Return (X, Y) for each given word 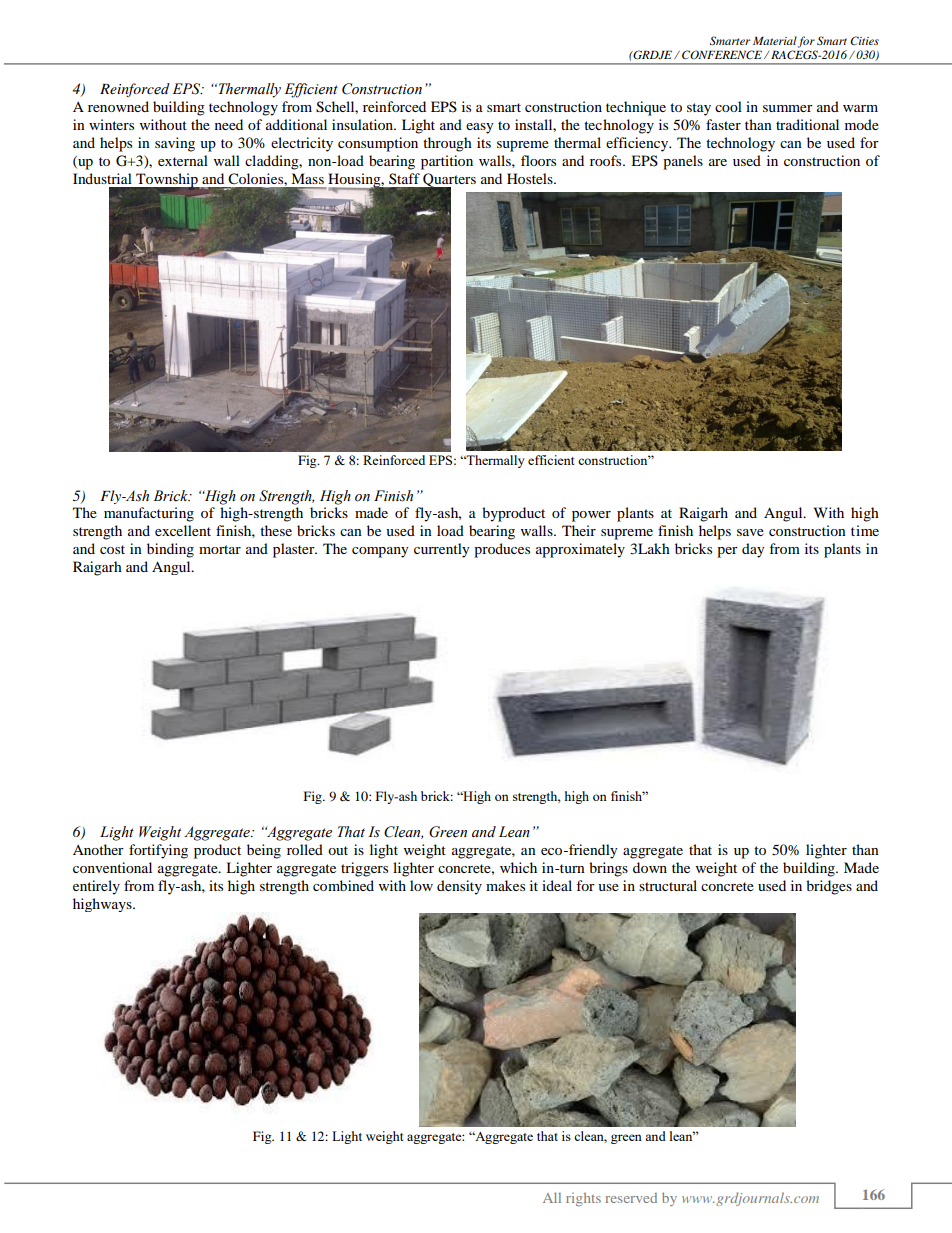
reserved (631, 1198)
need (229, 124)
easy (480, 128)
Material (775, 40)
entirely (96, 887)
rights (583, 1199)
